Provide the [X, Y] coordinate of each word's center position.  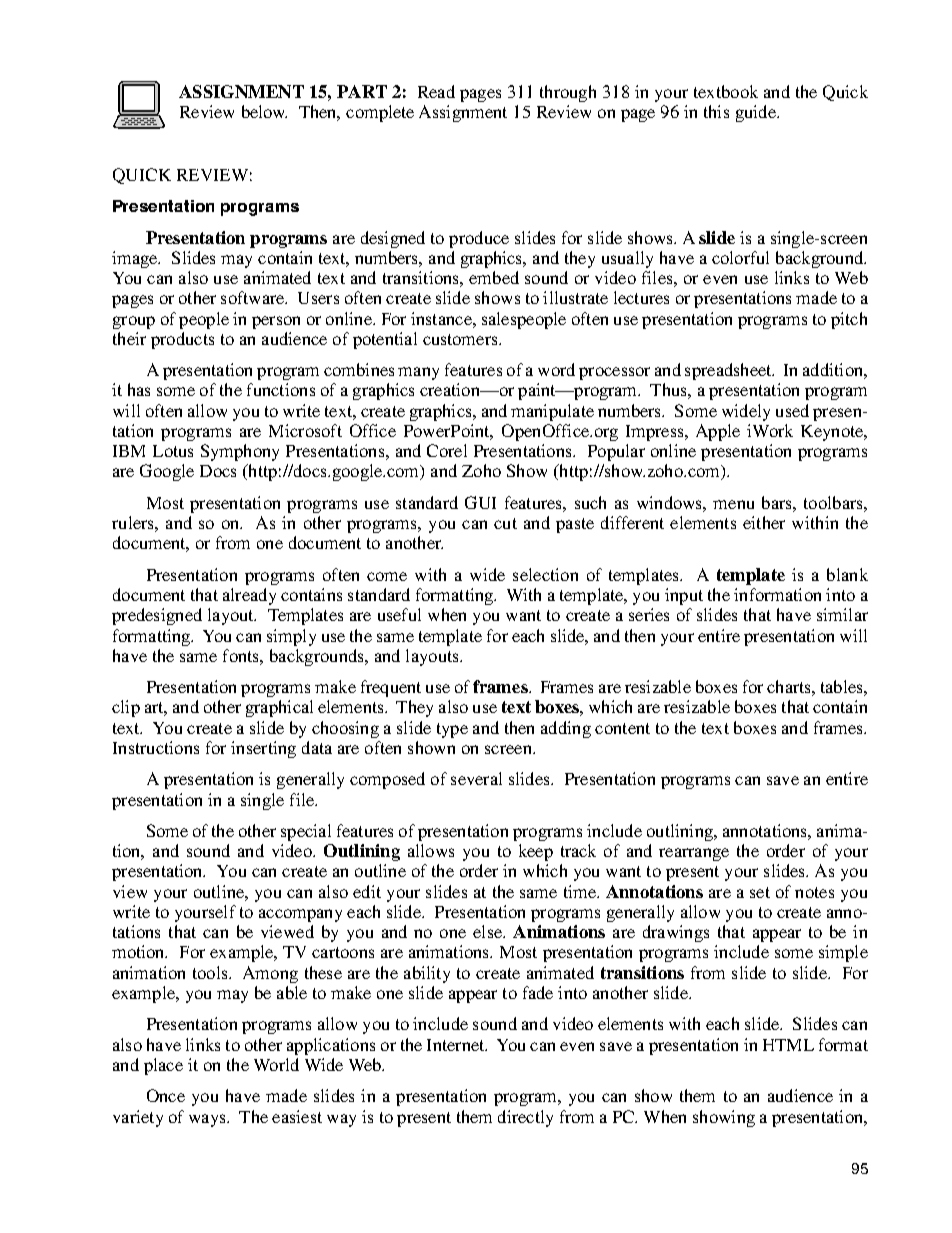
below [264, 111]
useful [399, 614]
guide [757, 113]
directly [525, 1118]
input [684, 596]
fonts [242, 655]
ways [208, 1120]
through [568, 93]
